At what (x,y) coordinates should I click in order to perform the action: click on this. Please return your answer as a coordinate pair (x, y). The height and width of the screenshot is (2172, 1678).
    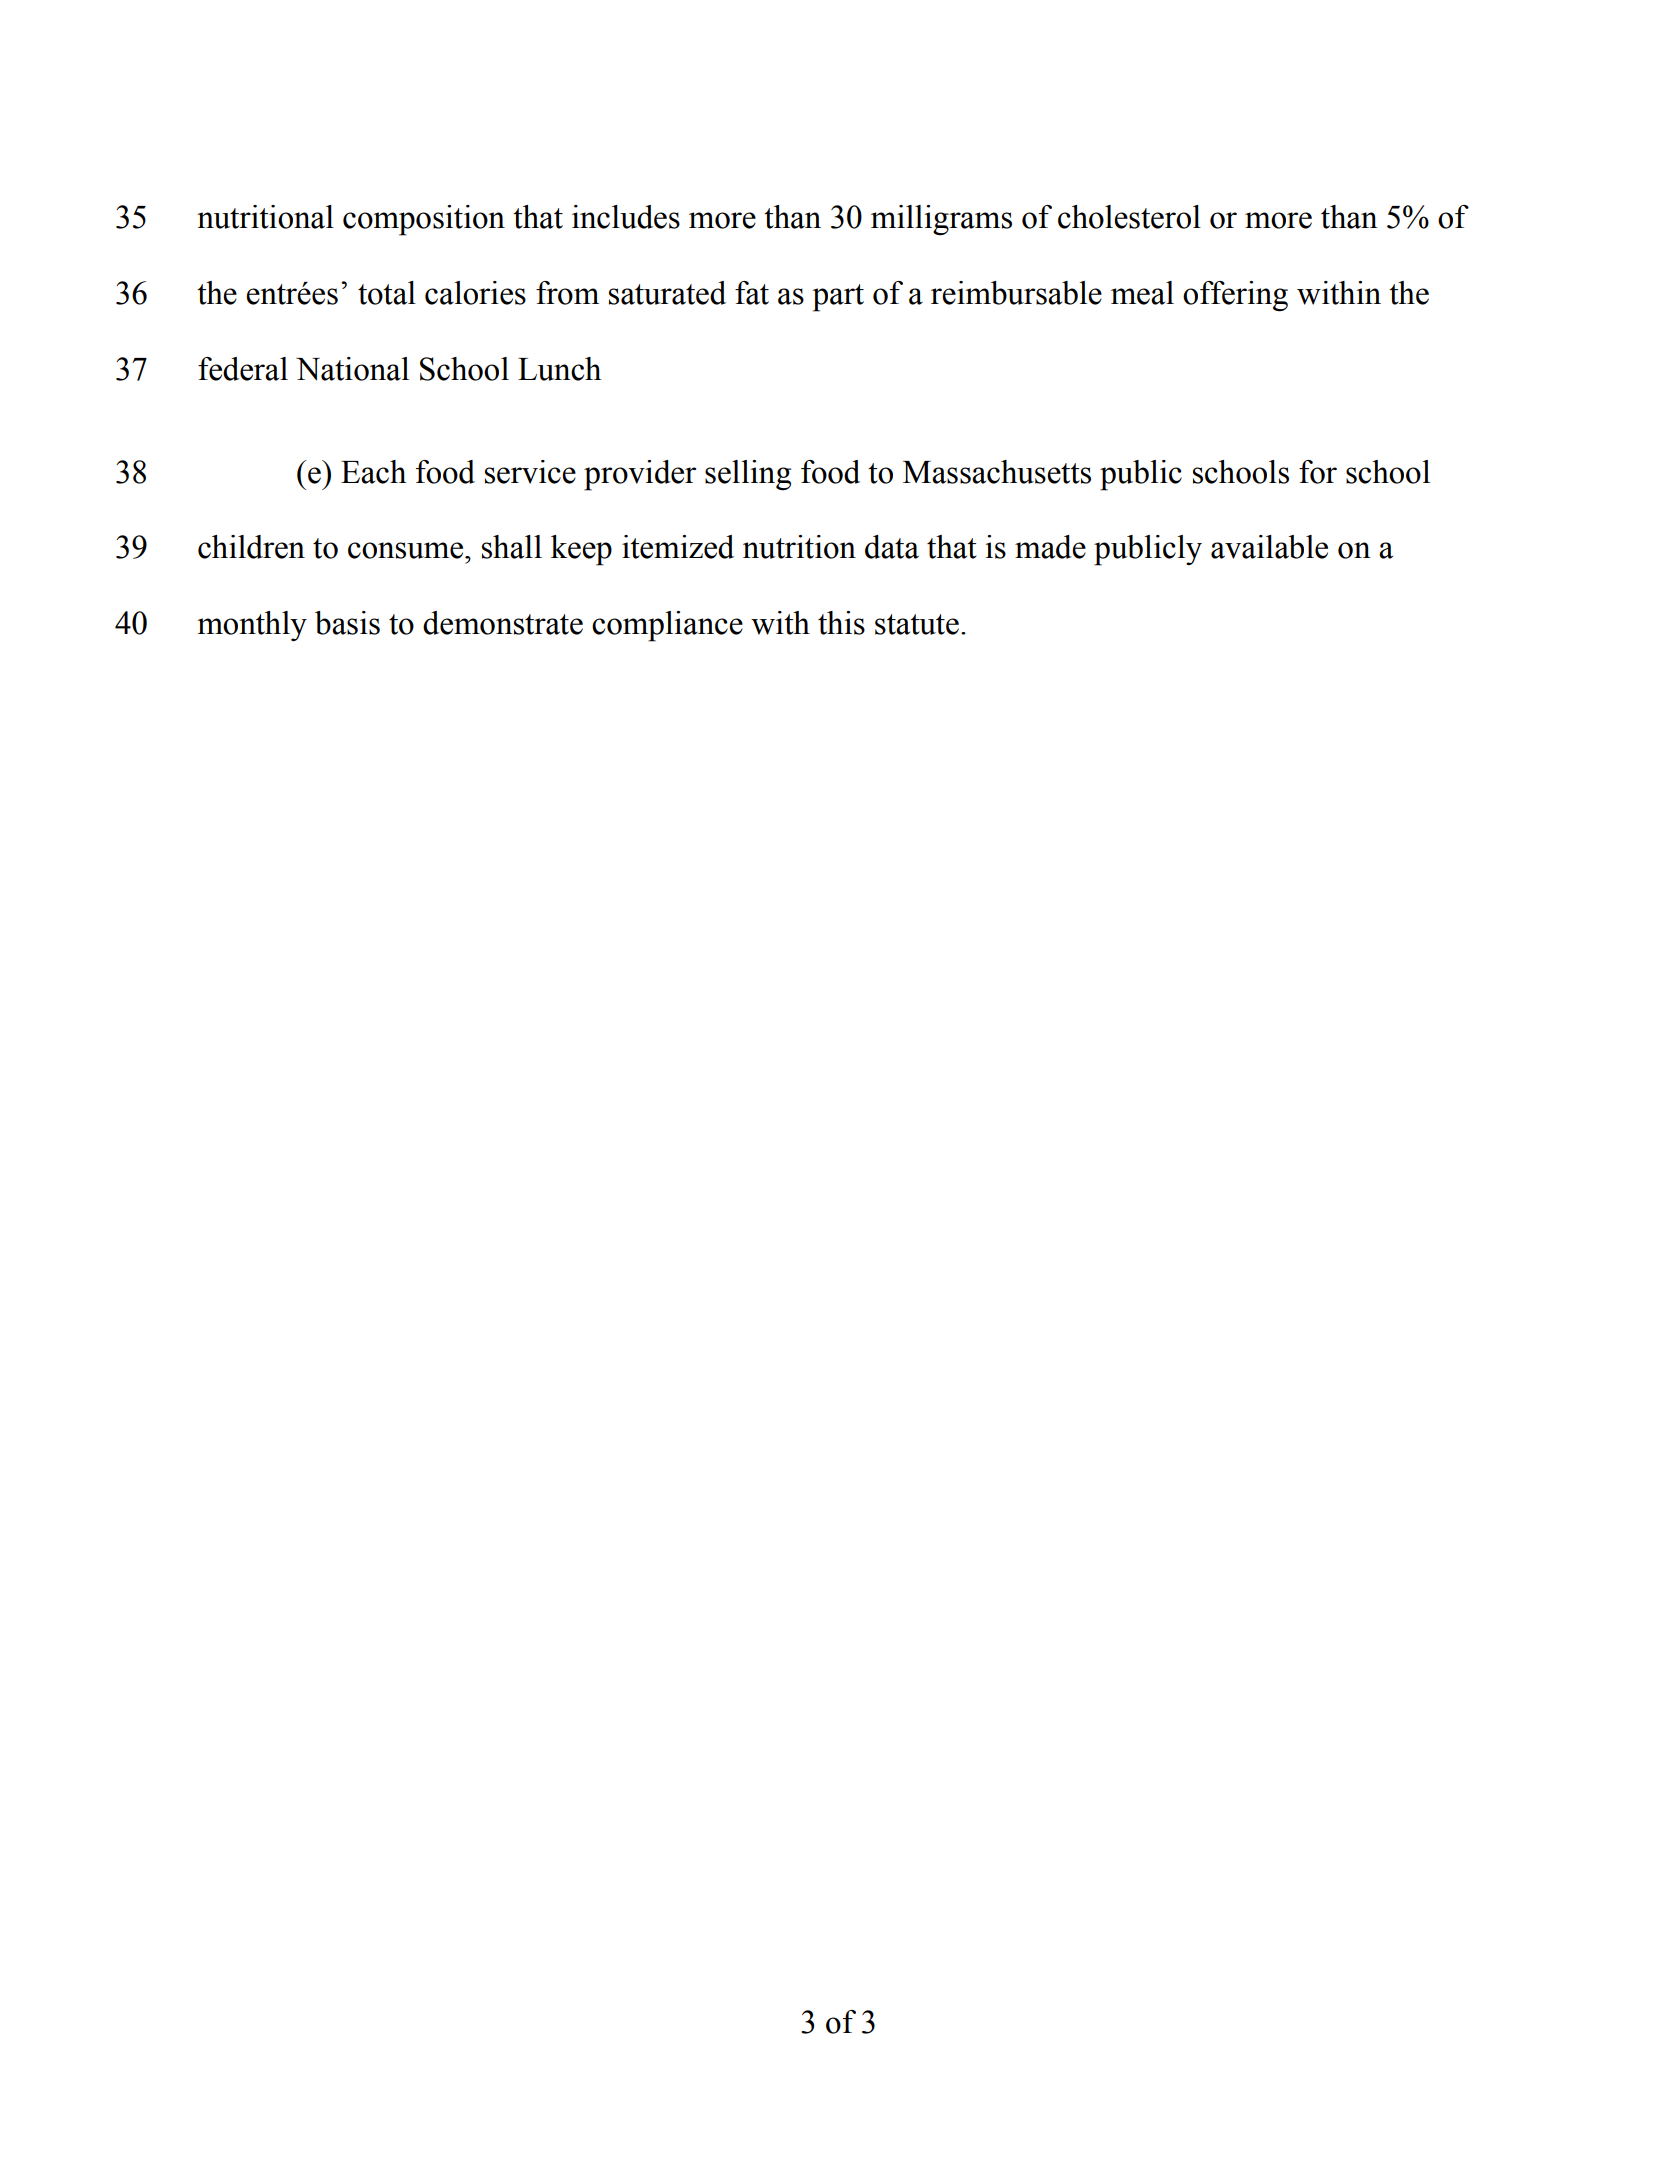
    Looking at the image, I should click on (841, 623).
